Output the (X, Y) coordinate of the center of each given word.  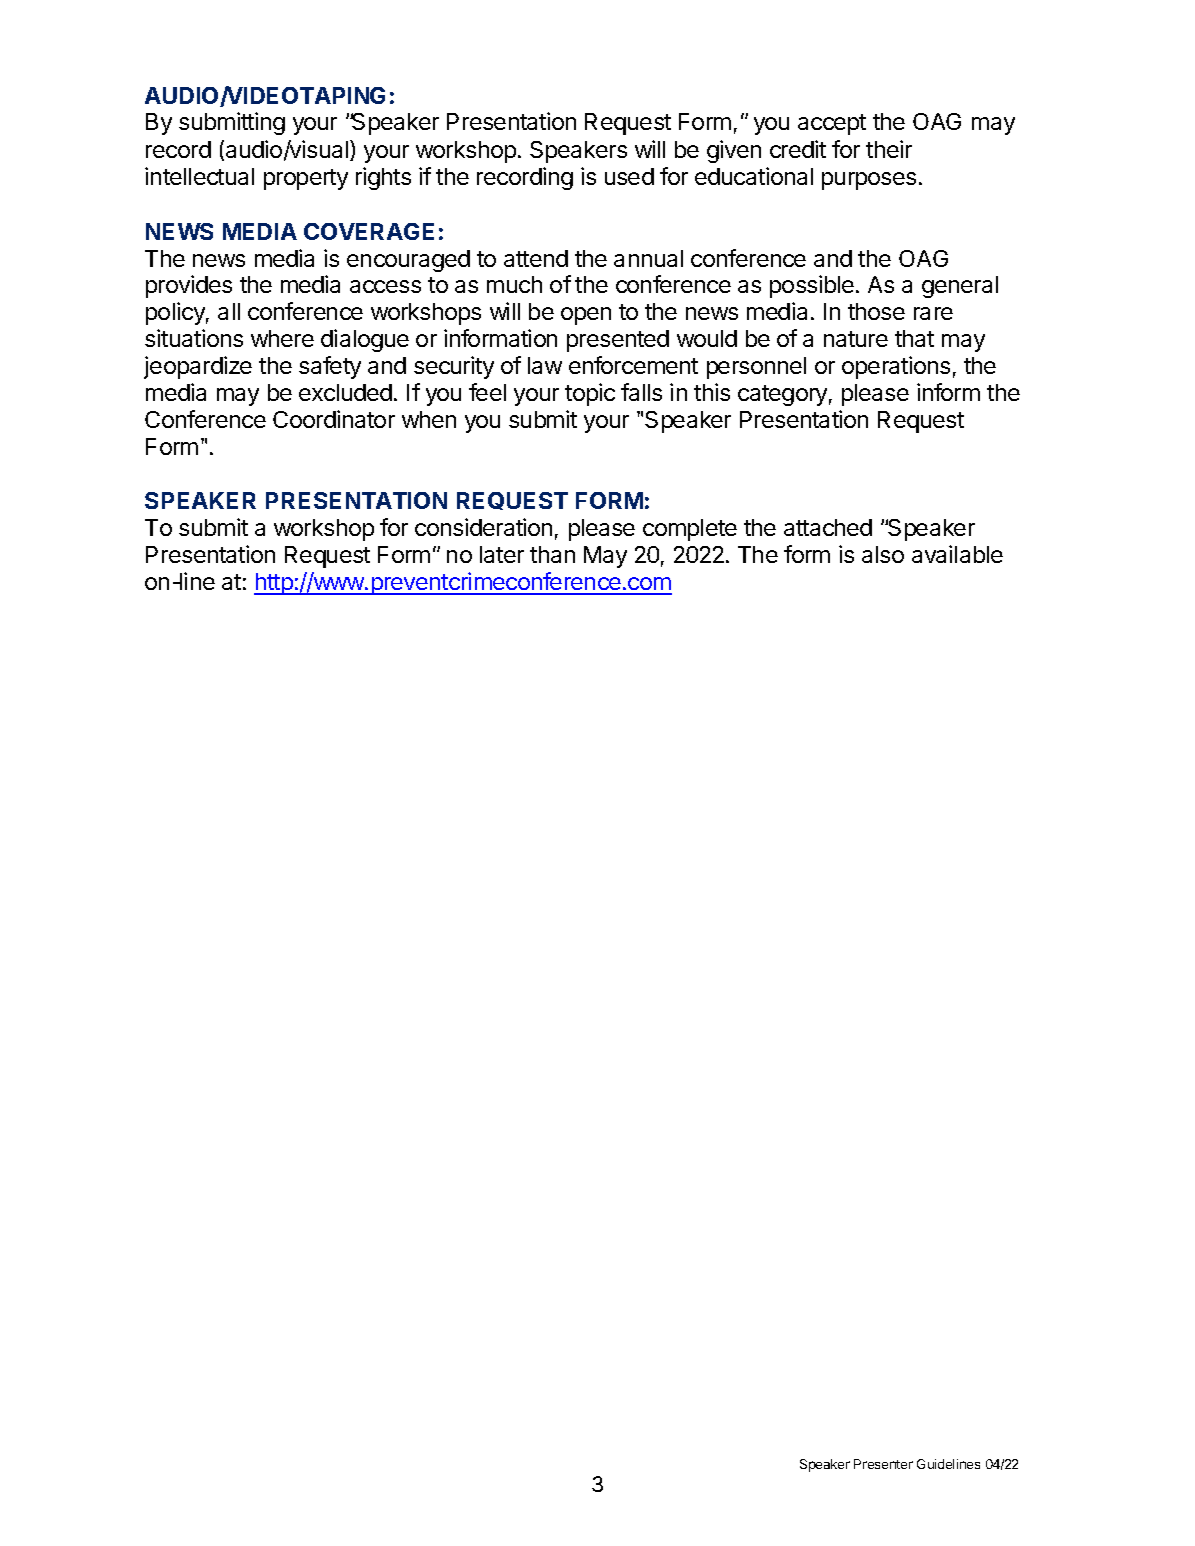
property (306, 179)
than (552, 554)
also (883, 554)
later (502, 554)
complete (690, 530)
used (629, 176)
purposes (869, 181)
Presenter (883, 1464)
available (957, 554)
